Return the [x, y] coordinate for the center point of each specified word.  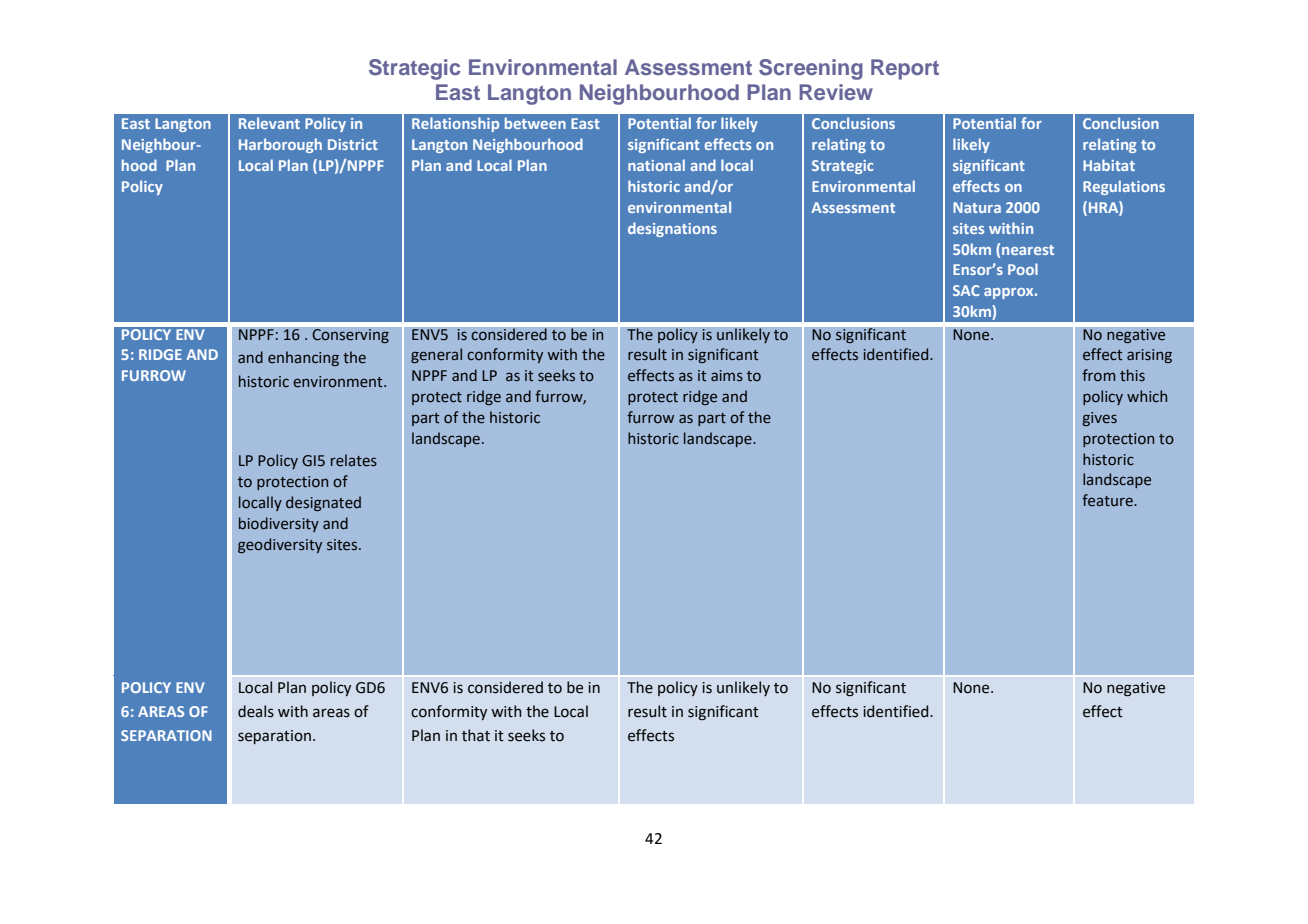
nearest [1028, 250]
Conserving [350, 336]
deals [256, 711]
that [476, 735]
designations [672, 229]
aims [727, 376]
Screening [811, 69]
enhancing [303, 358]
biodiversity [279, 524]
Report [905, 69]
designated [323, 503]
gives [1099, 419]
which [1147, 396]
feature [1108, 500]
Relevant [269, 123]
